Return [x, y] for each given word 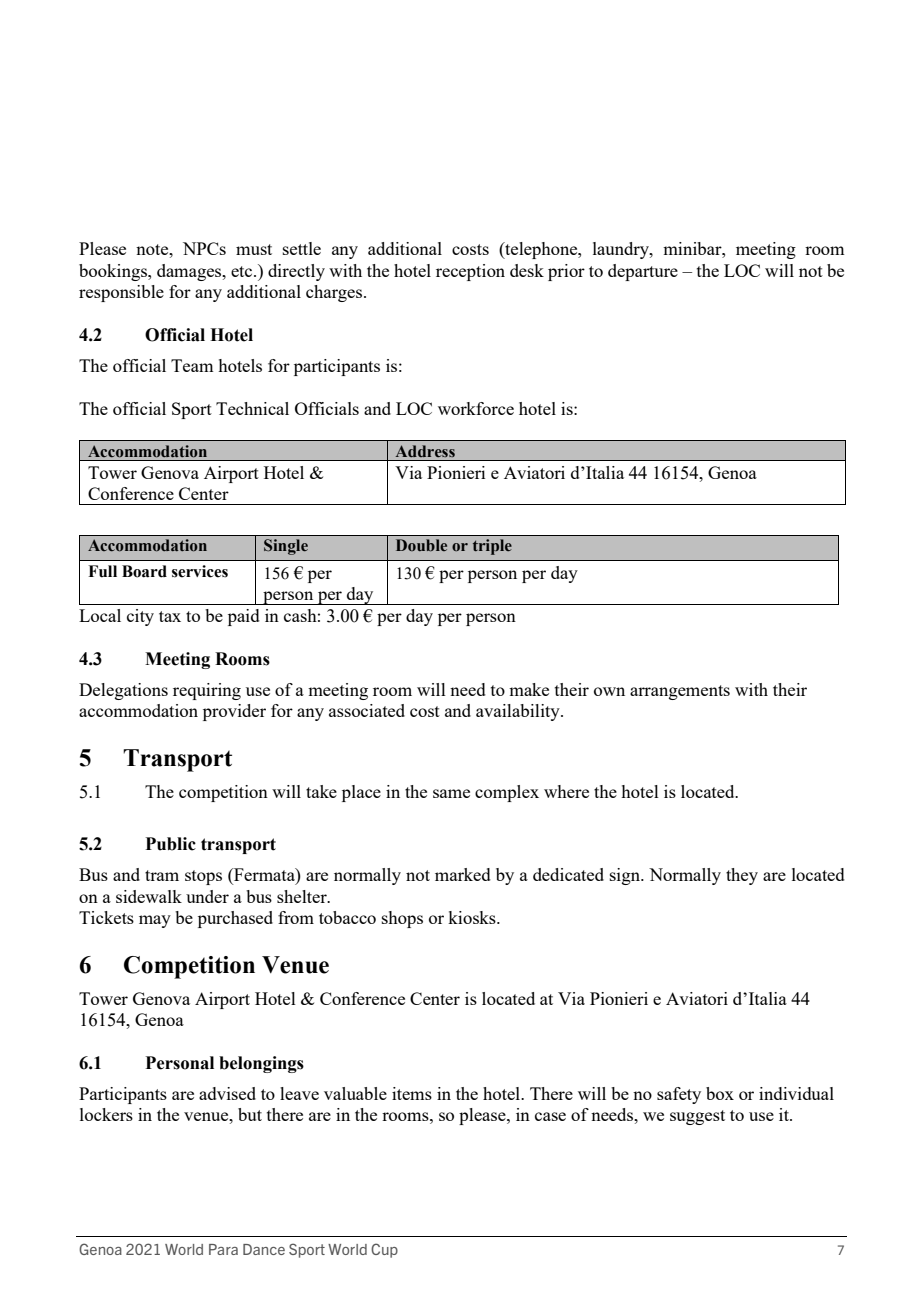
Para [223, 1249]
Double [421, 545]
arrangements [680, 692]
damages [190, 272]
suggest [697, 1117]
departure [643, 272]
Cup [384, 1250]
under [207, 896]
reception [470, 272]
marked [463, 874]
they [742, 876]
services [200, 571]
